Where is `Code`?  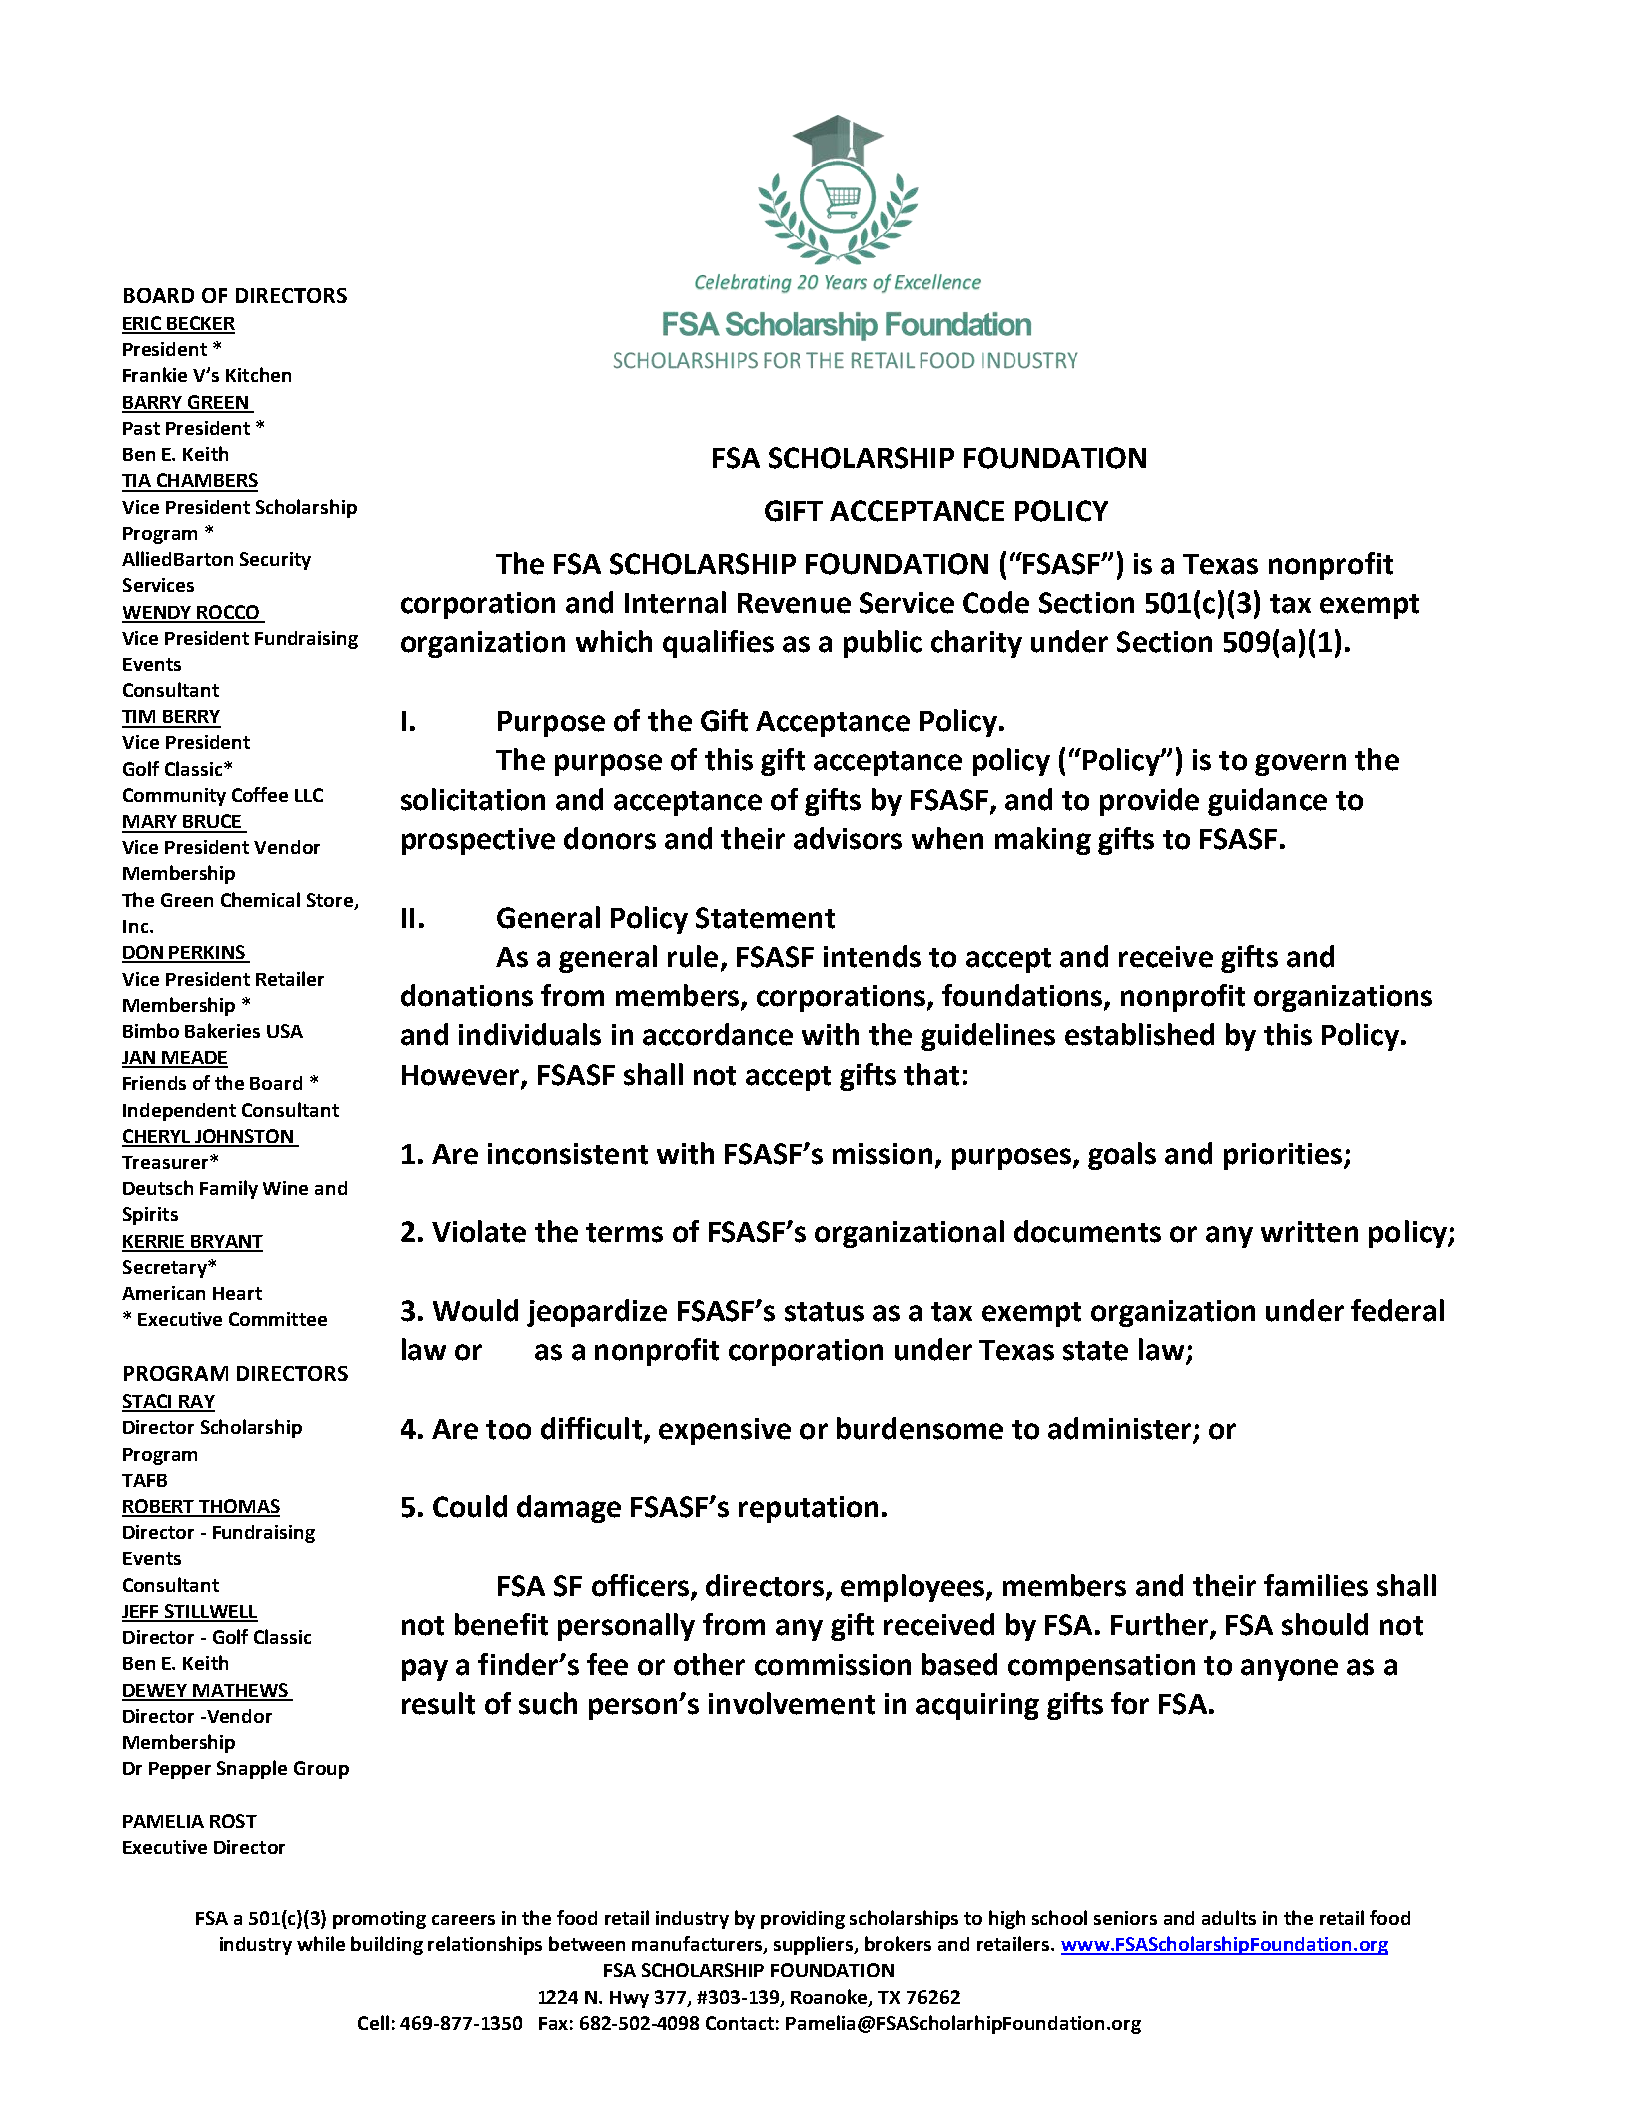
Code is located at coordinates (996, 602).
